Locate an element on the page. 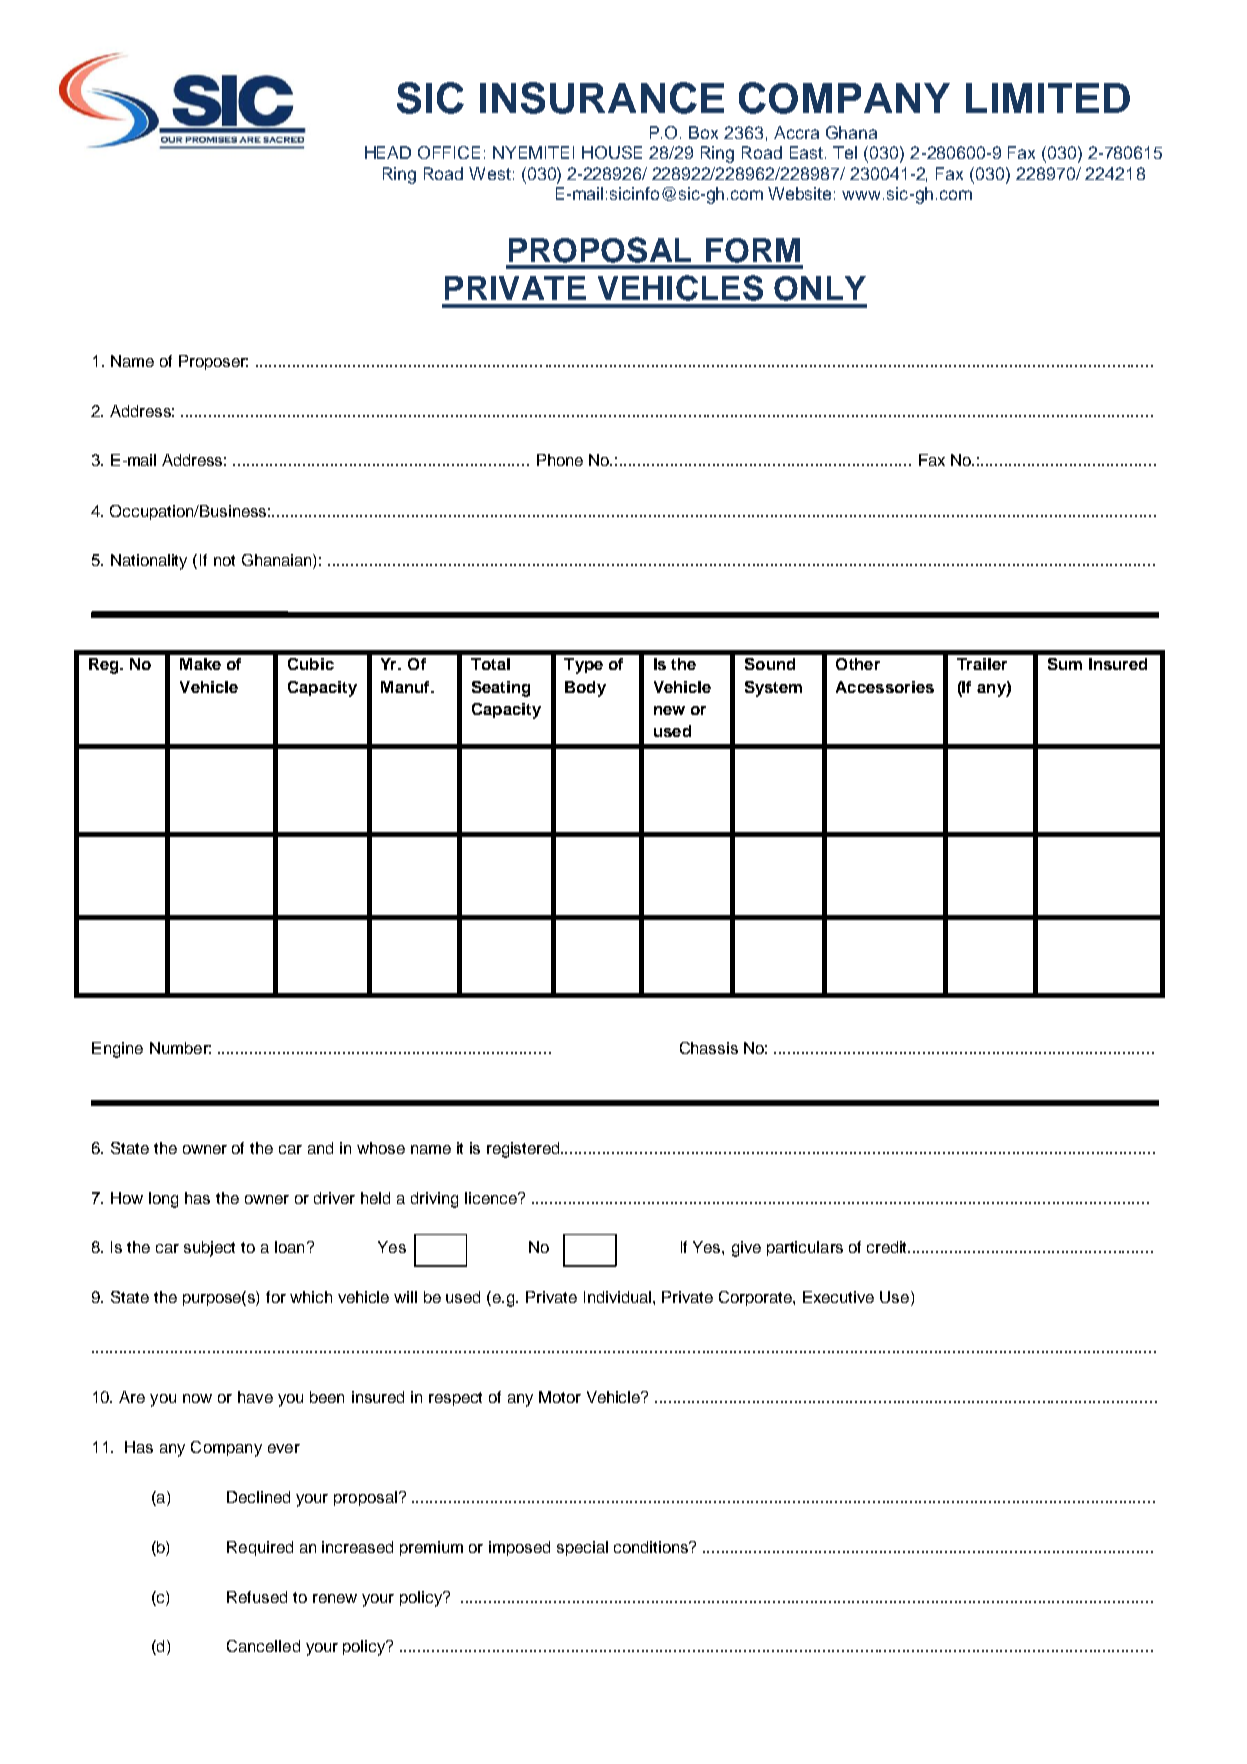 The height and width of the image is (1764, 1247). credit is located at coordinates (888, 1247).
